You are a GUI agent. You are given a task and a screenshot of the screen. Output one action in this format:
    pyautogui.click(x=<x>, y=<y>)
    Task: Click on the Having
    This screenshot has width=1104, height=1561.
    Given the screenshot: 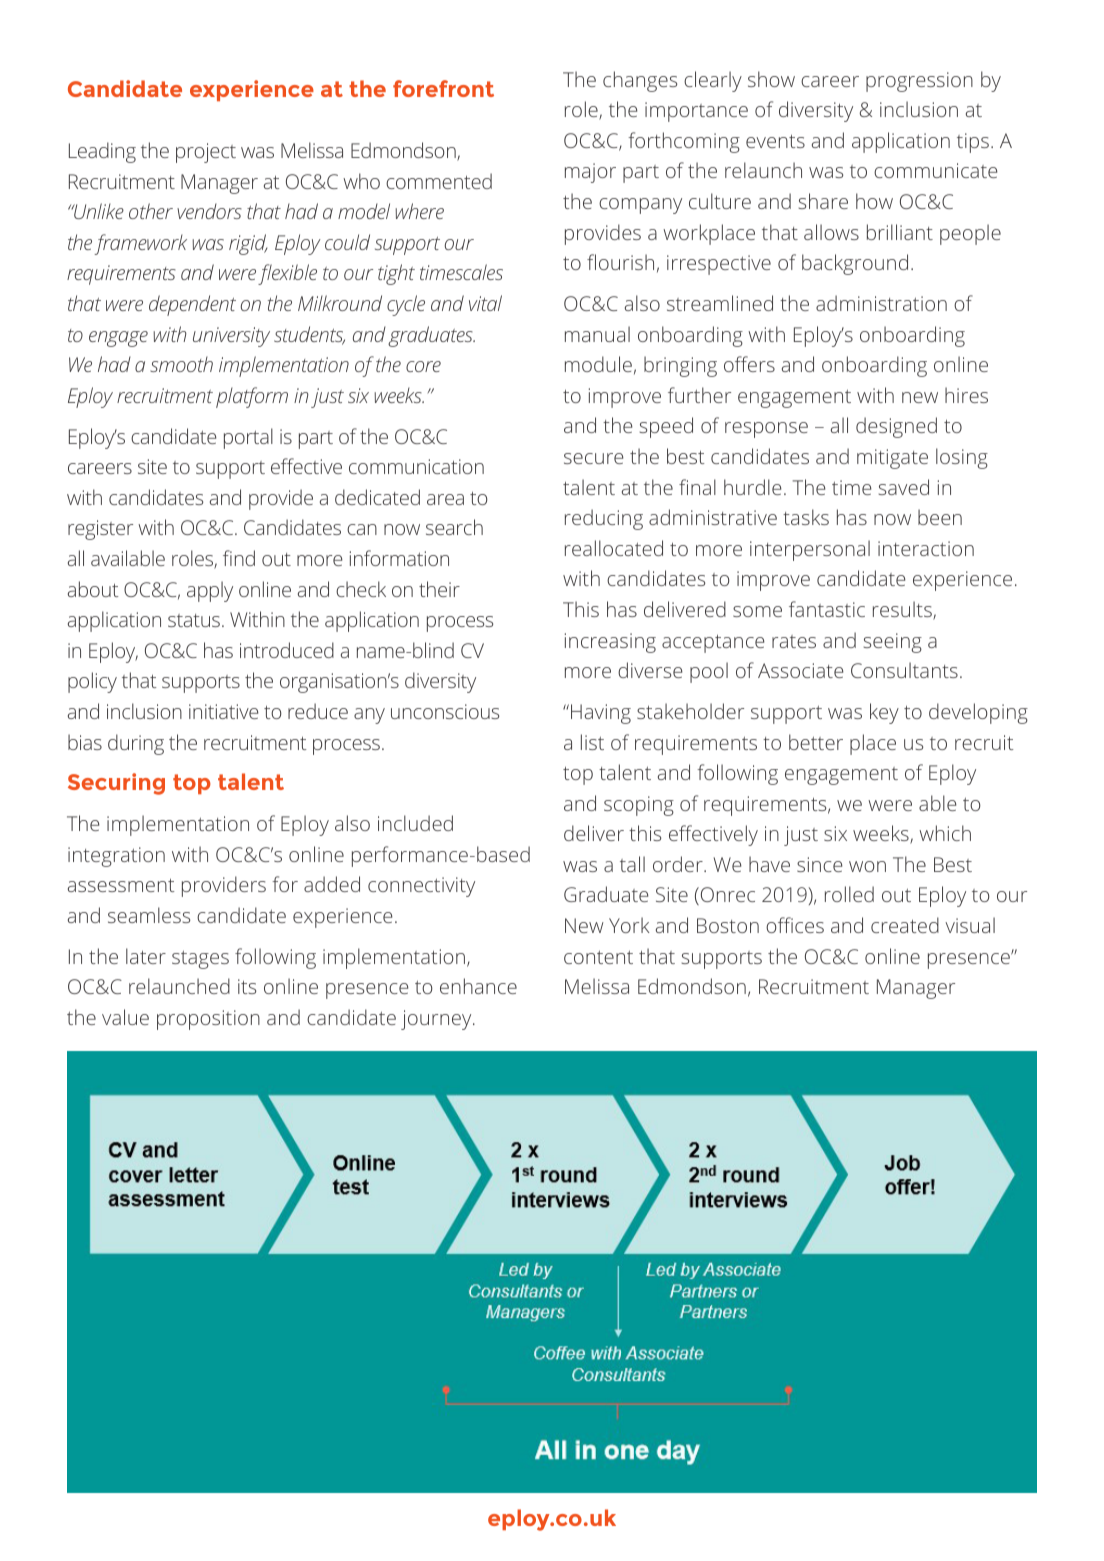 What is the action you would take?
    pyautogui.click(x=601, y=714)
